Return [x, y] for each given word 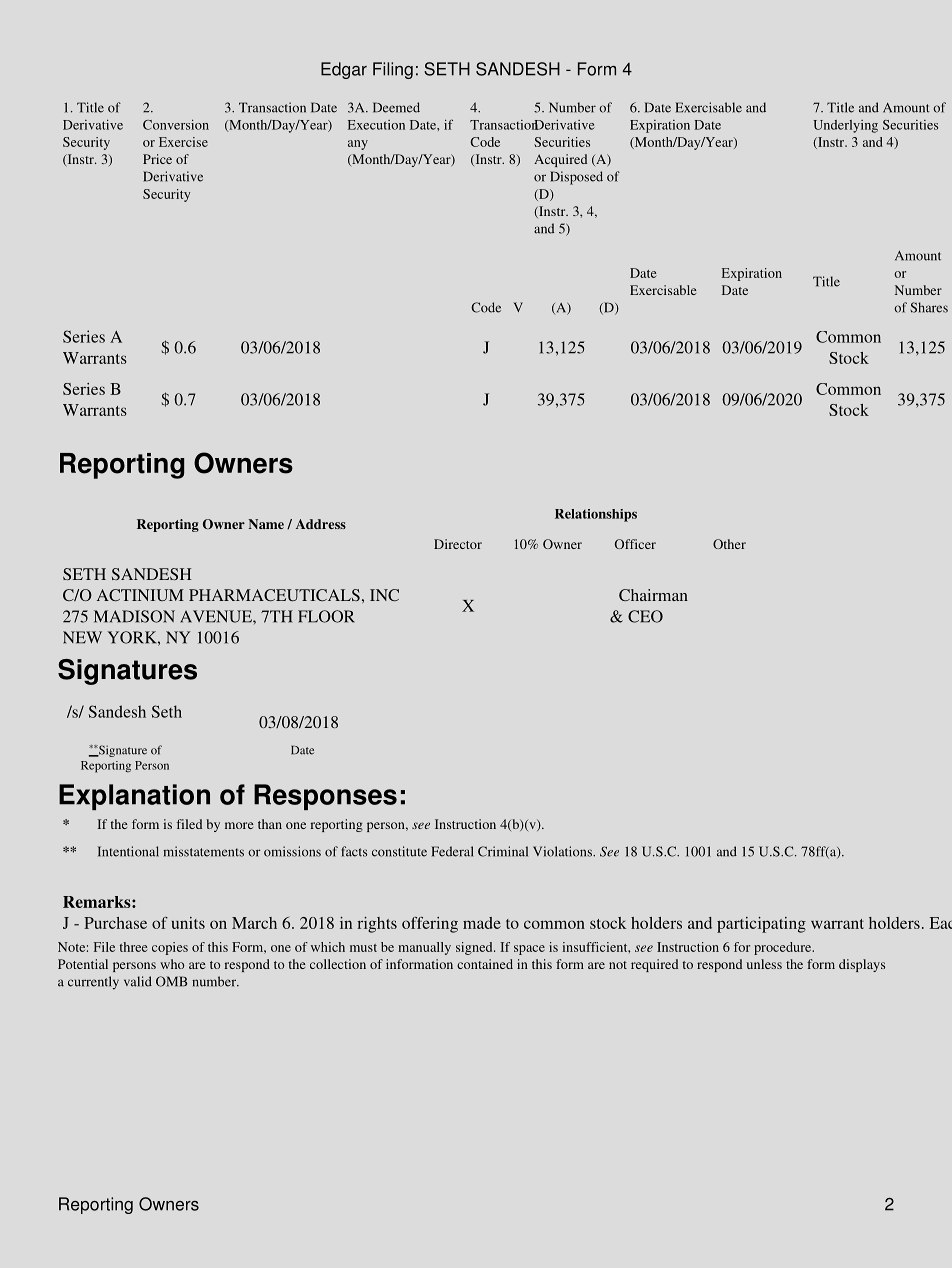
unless [764, 964]
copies [170, 948]
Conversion [176, 124]
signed [475, 948]
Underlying [845, 126]
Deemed [396, 107]
